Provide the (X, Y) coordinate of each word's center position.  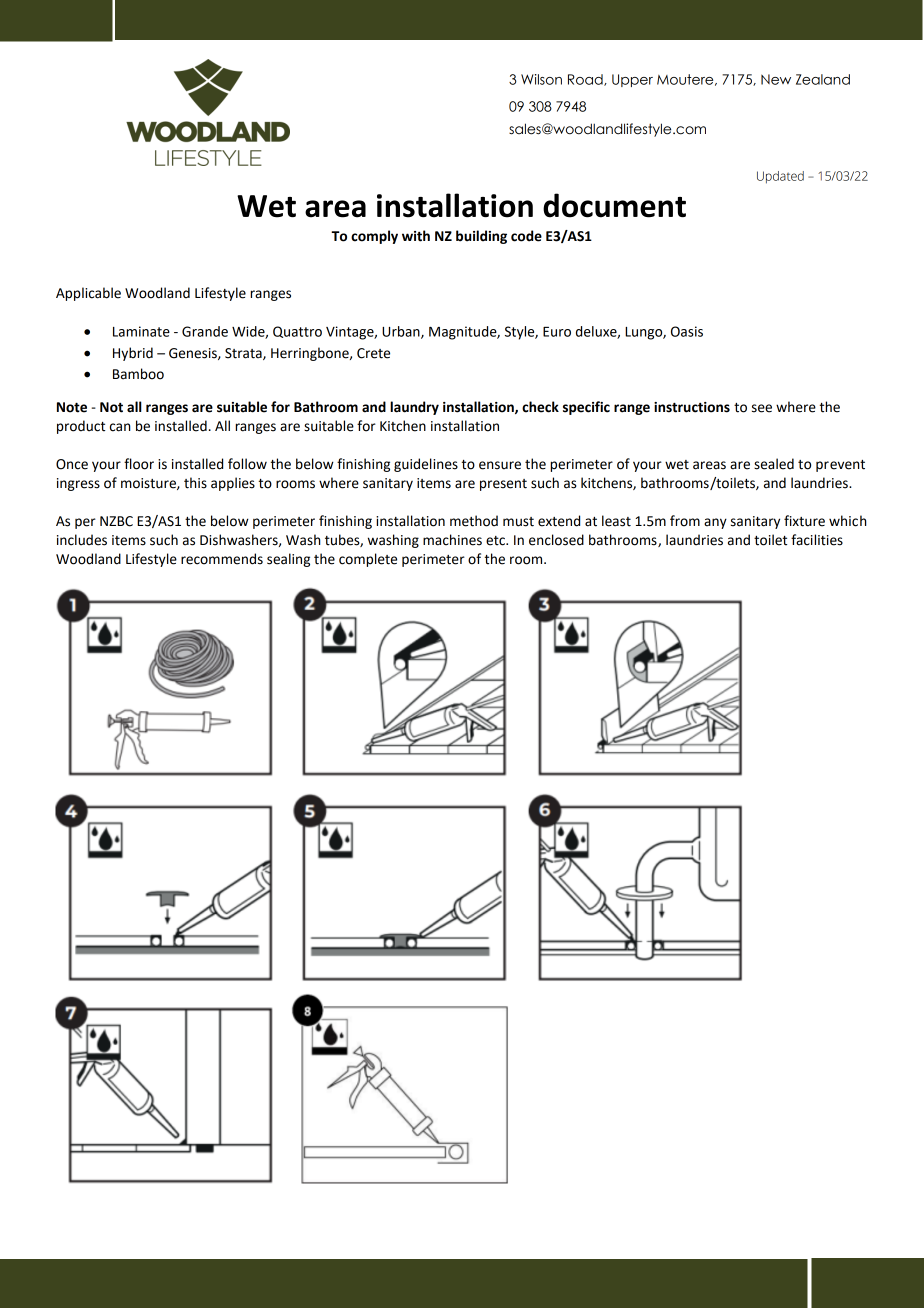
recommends (222, 559)
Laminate (141, 331)
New (776, 79)
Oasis (687, 331)
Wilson (541, 79)
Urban (402, 332)
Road (586, 80)
